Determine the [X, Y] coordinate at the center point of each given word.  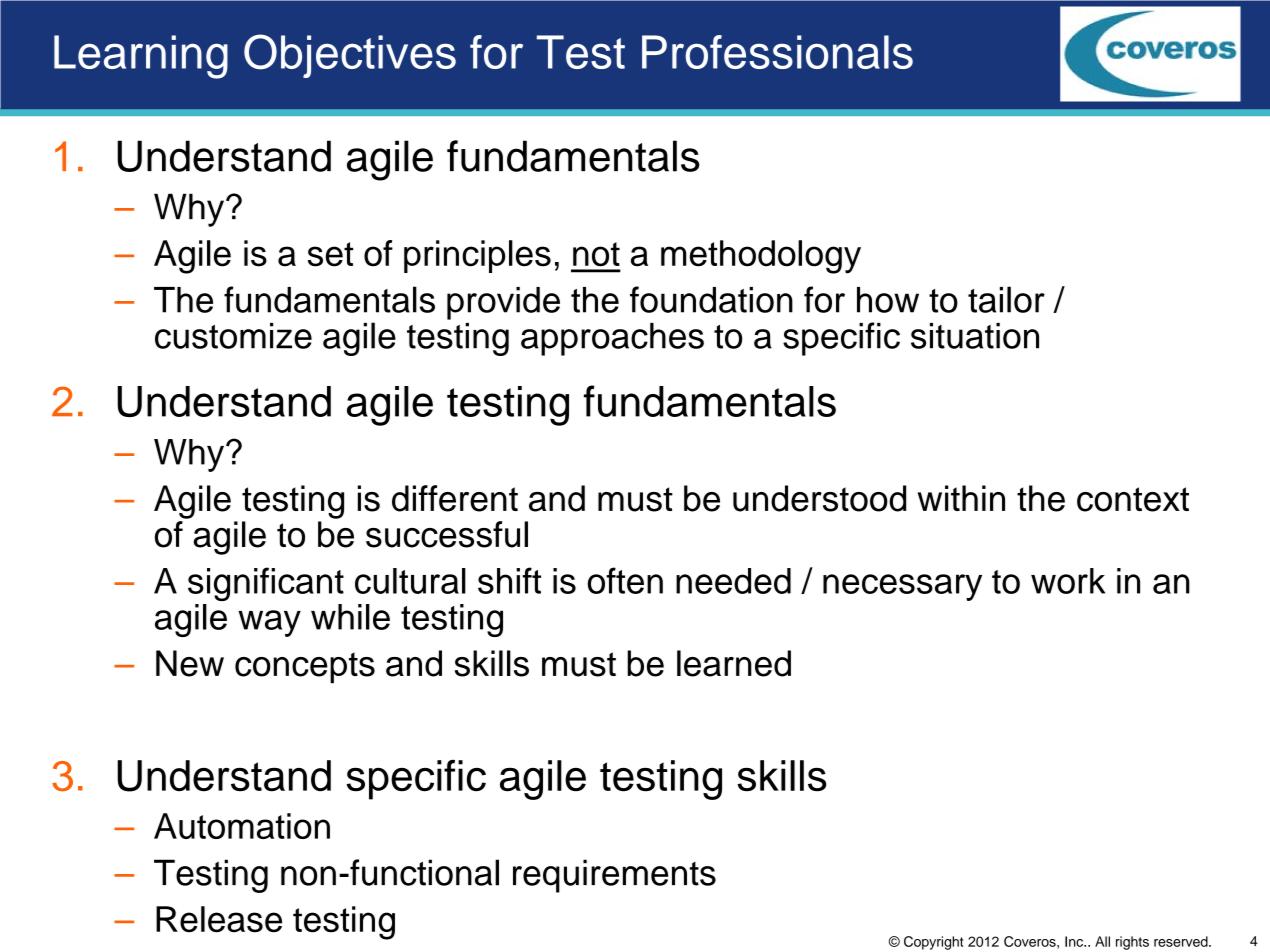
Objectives [350, 56]
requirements [614, 876]
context [1133, 499]
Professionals [777, 52]
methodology [761, 257]
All [1102, 941]
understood [819, 498]
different [455, 498]
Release [219, 919]
